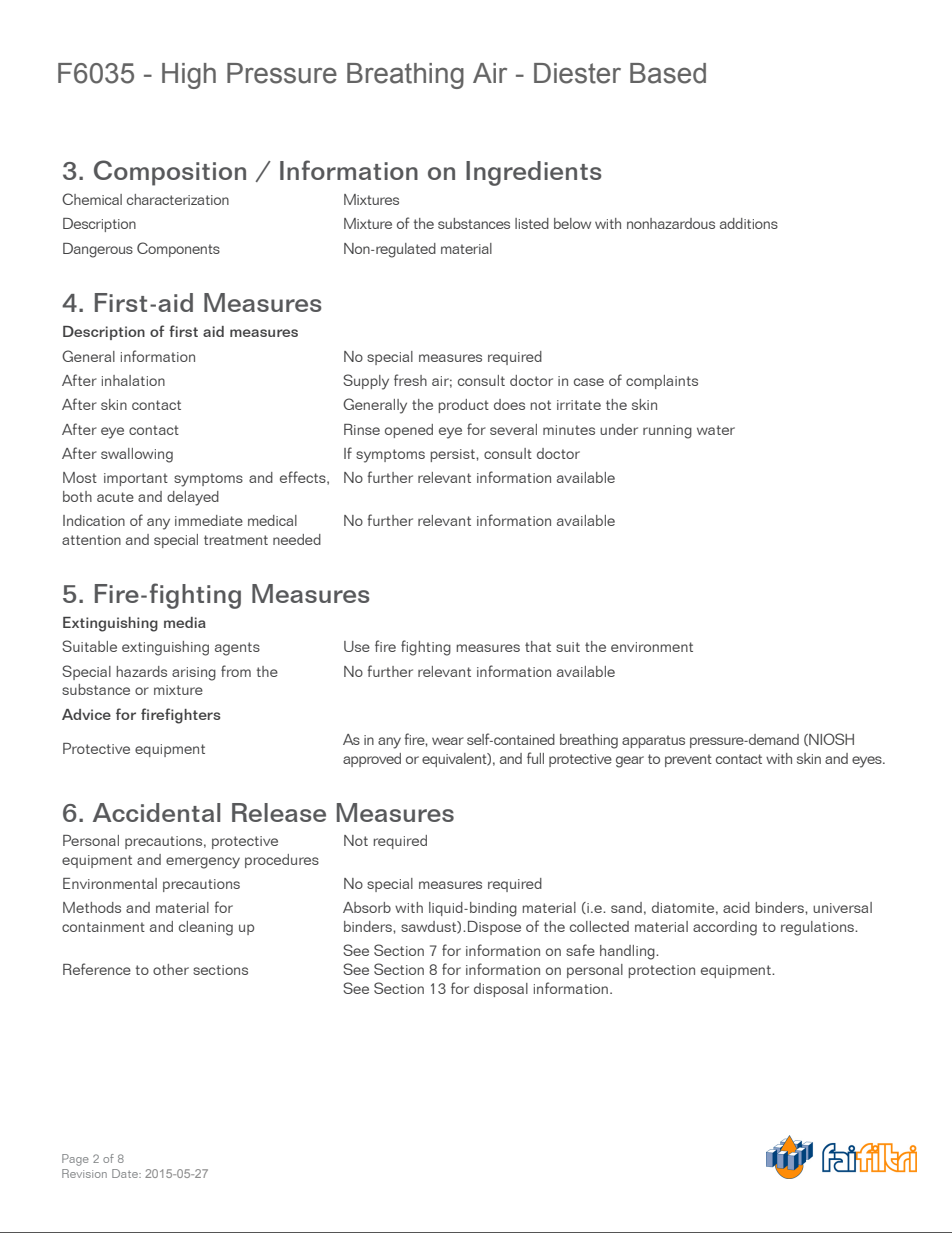  I want to click on arising, so click(194, 674).
